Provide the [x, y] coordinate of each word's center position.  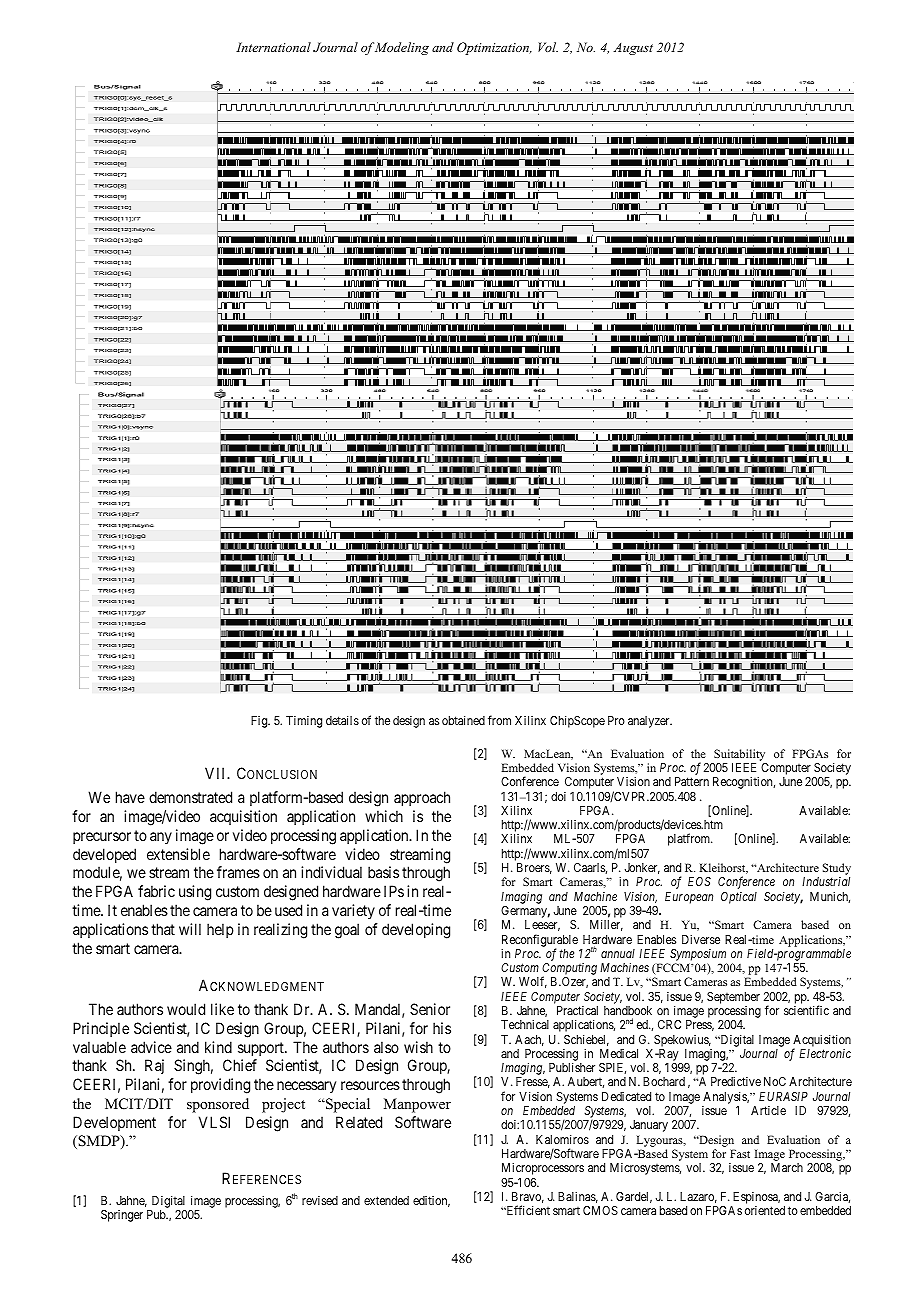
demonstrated [190, 797]
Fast [740, 1153]
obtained [463, 720]
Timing [304, 722]
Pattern [692, 781]
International [273, 47]
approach [422, 798]
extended [386, 1200]
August [633, 49]
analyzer [650, 722]
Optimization [494, 48]
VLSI [214, 1122]
